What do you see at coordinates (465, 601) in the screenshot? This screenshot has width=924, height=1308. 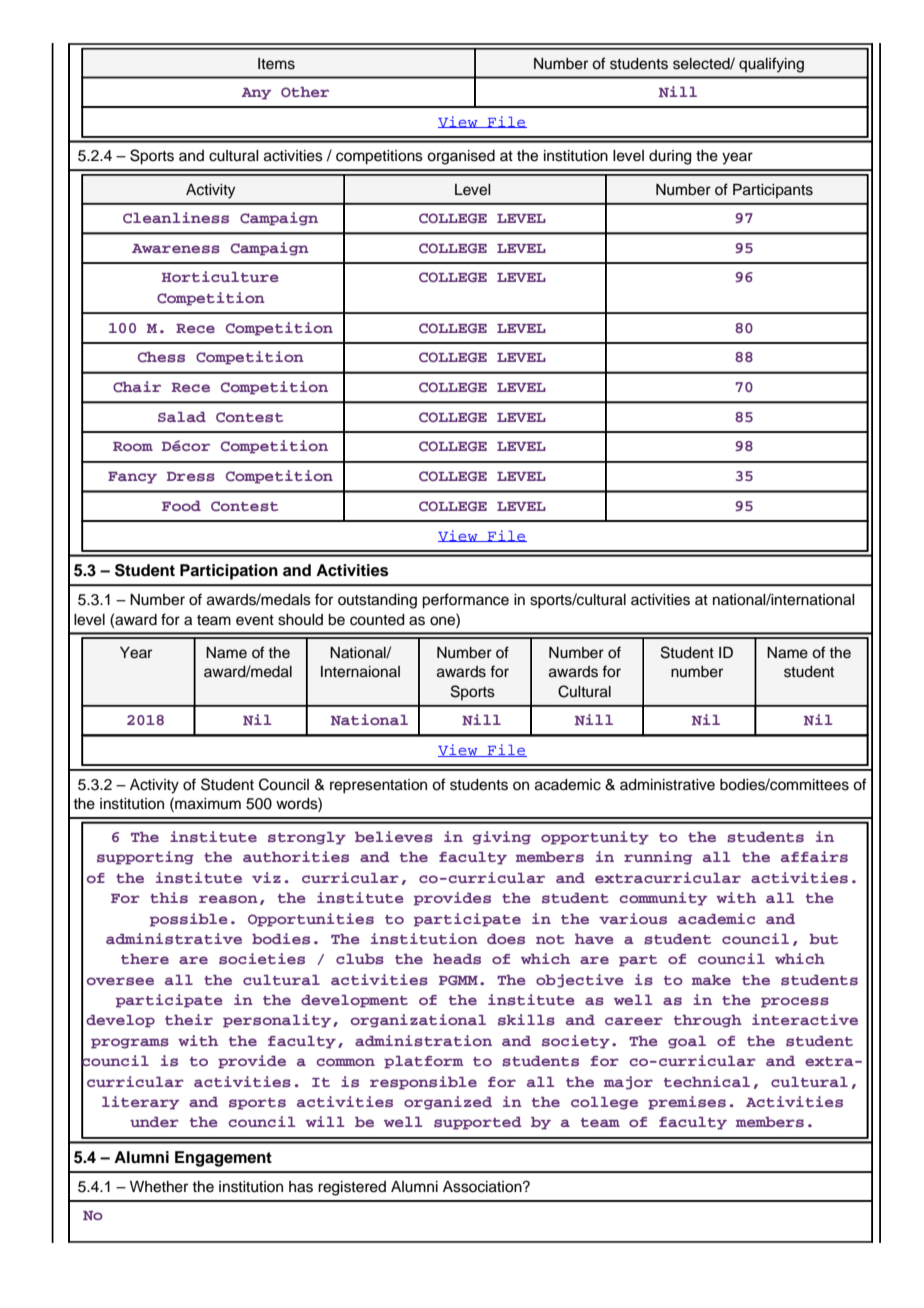 I see `performance` at bounding box center [465, 601].
